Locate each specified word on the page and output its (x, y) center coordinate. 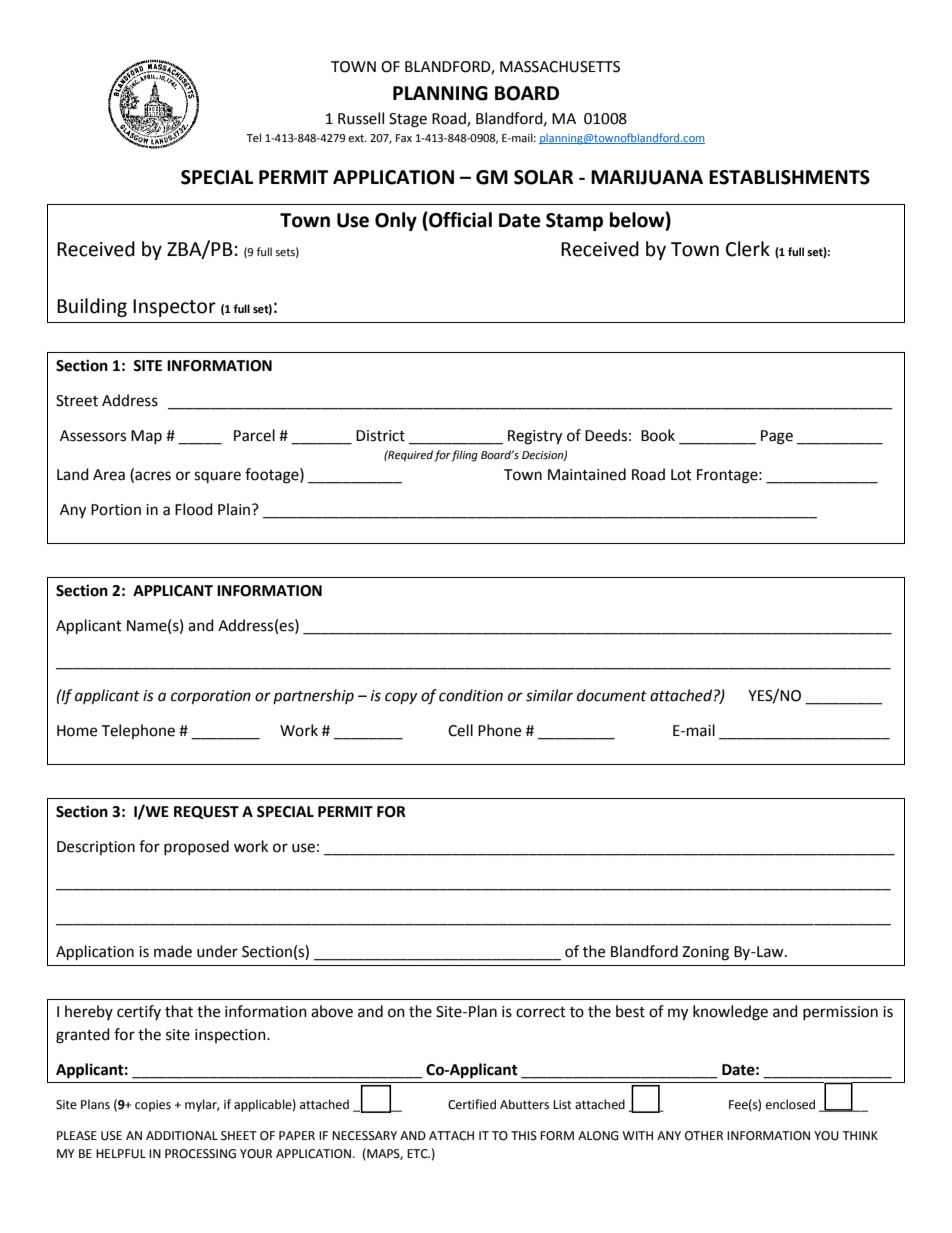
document (612, 695)
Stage (408, 120)
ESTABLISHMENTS (789, 177)
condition (471, 695)
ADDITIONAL (182, 1136)
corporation (211, 697)
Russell (361, 118)
